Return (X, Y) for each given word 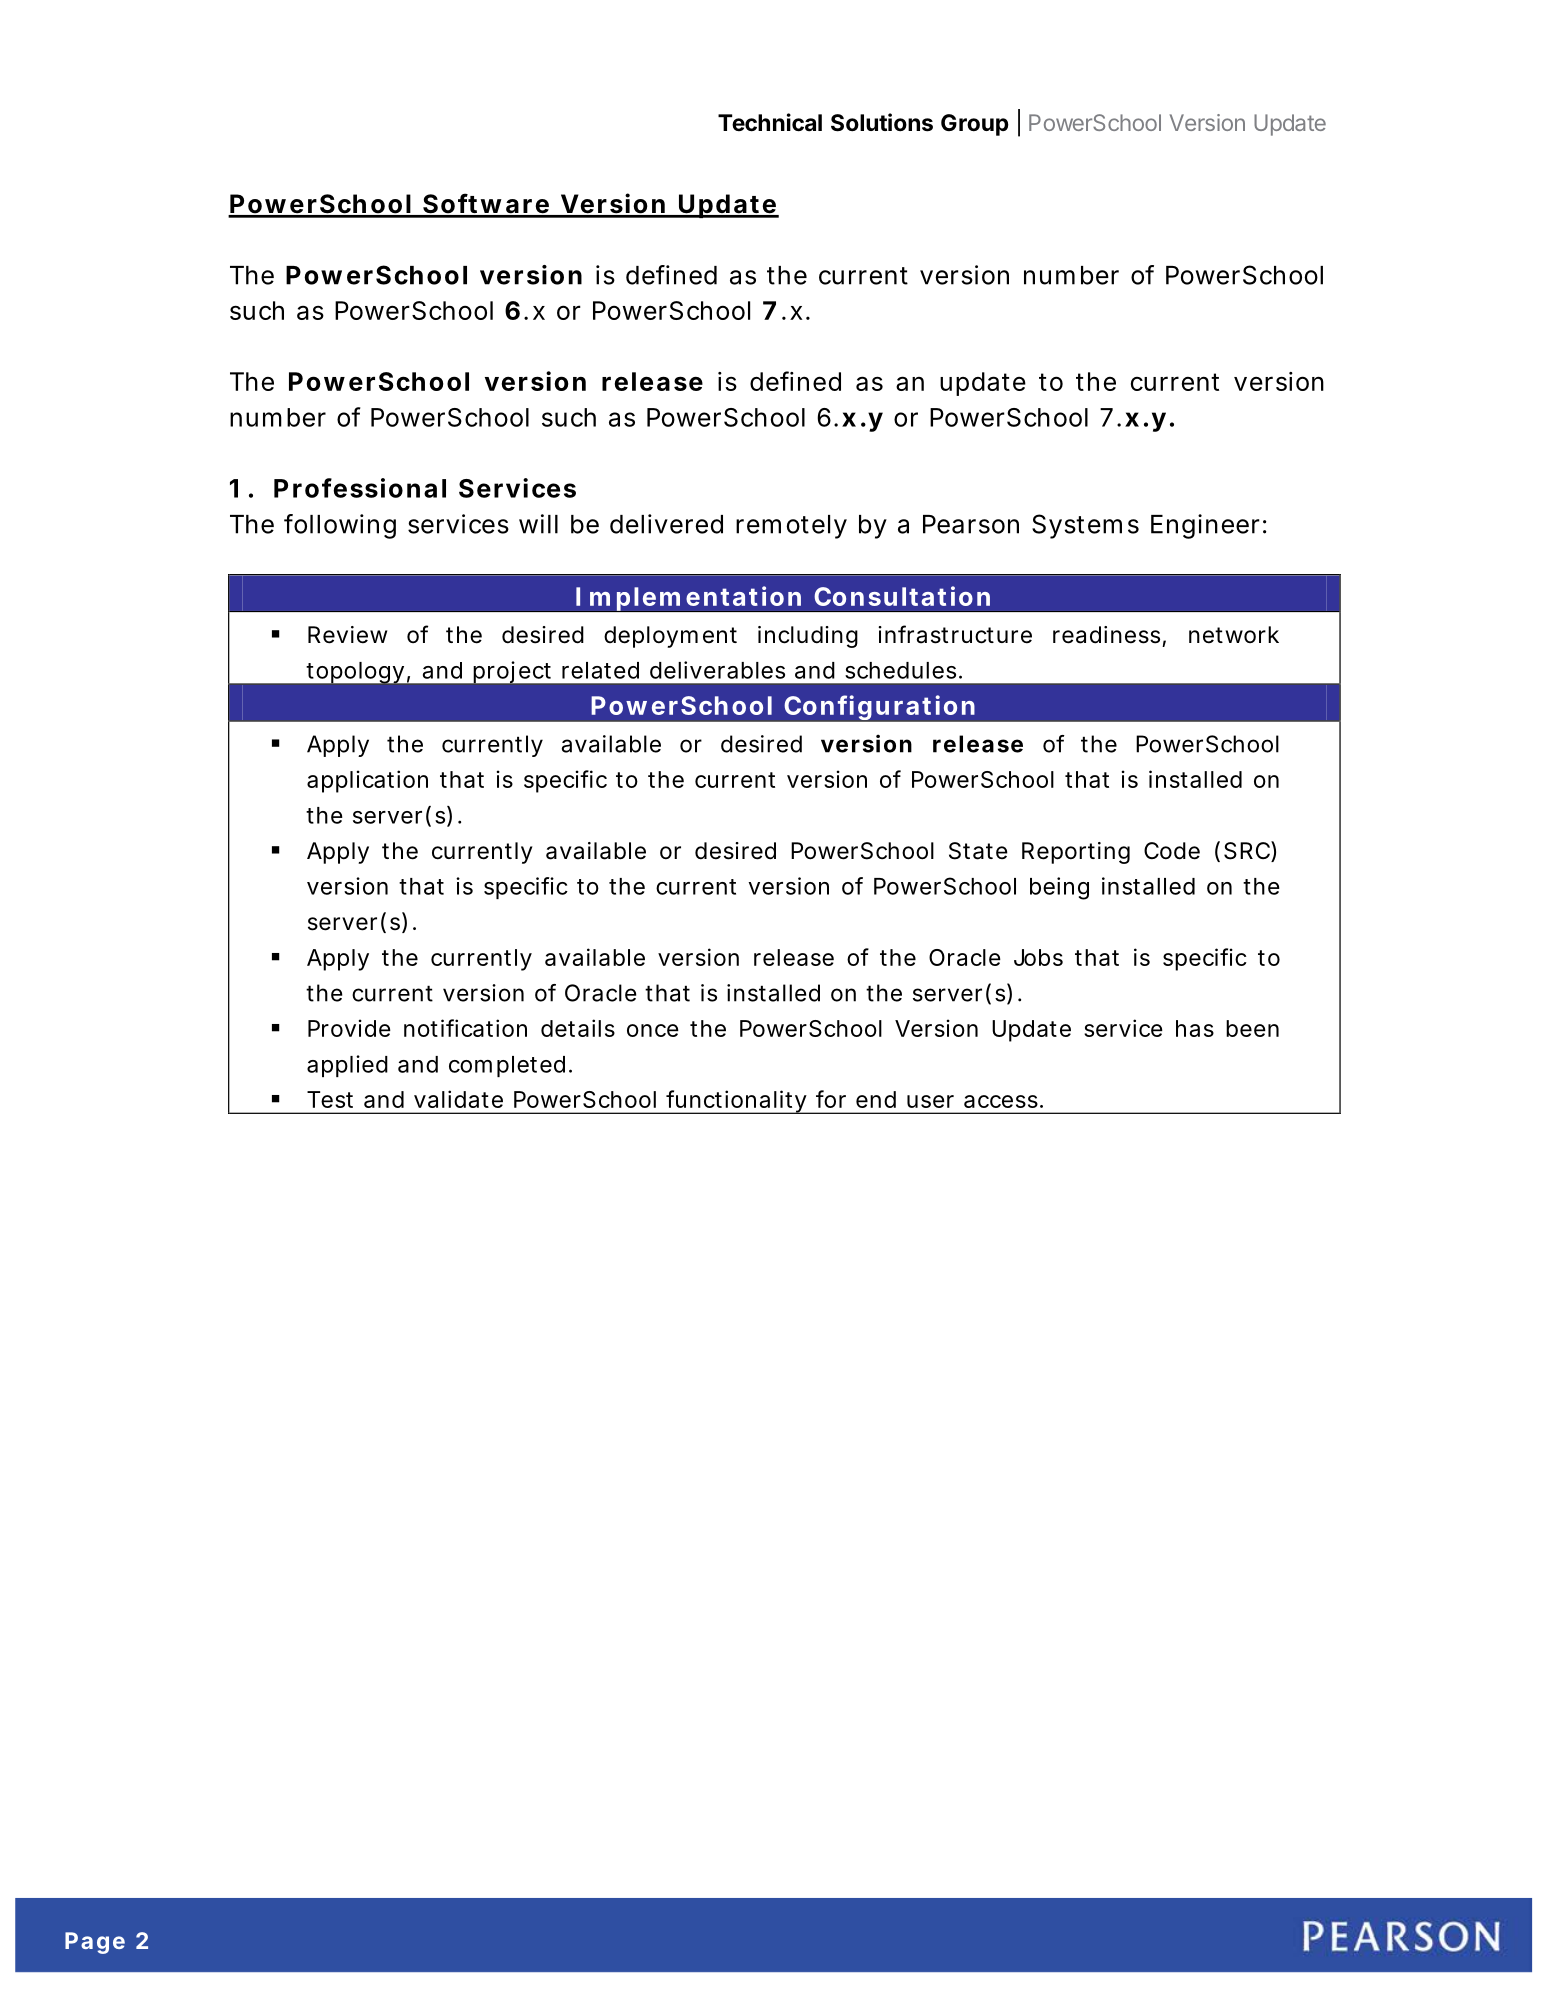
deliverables (717, 670)
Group (975, 125)
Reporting (1076, 853)
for (831, 1099)
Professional (360, 488)
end (876, 1099)
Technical (770, 122)
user (930, 1101)
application (367, 781)
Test (330, 1099)
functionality (738, 1102)
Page (95, 1943)
